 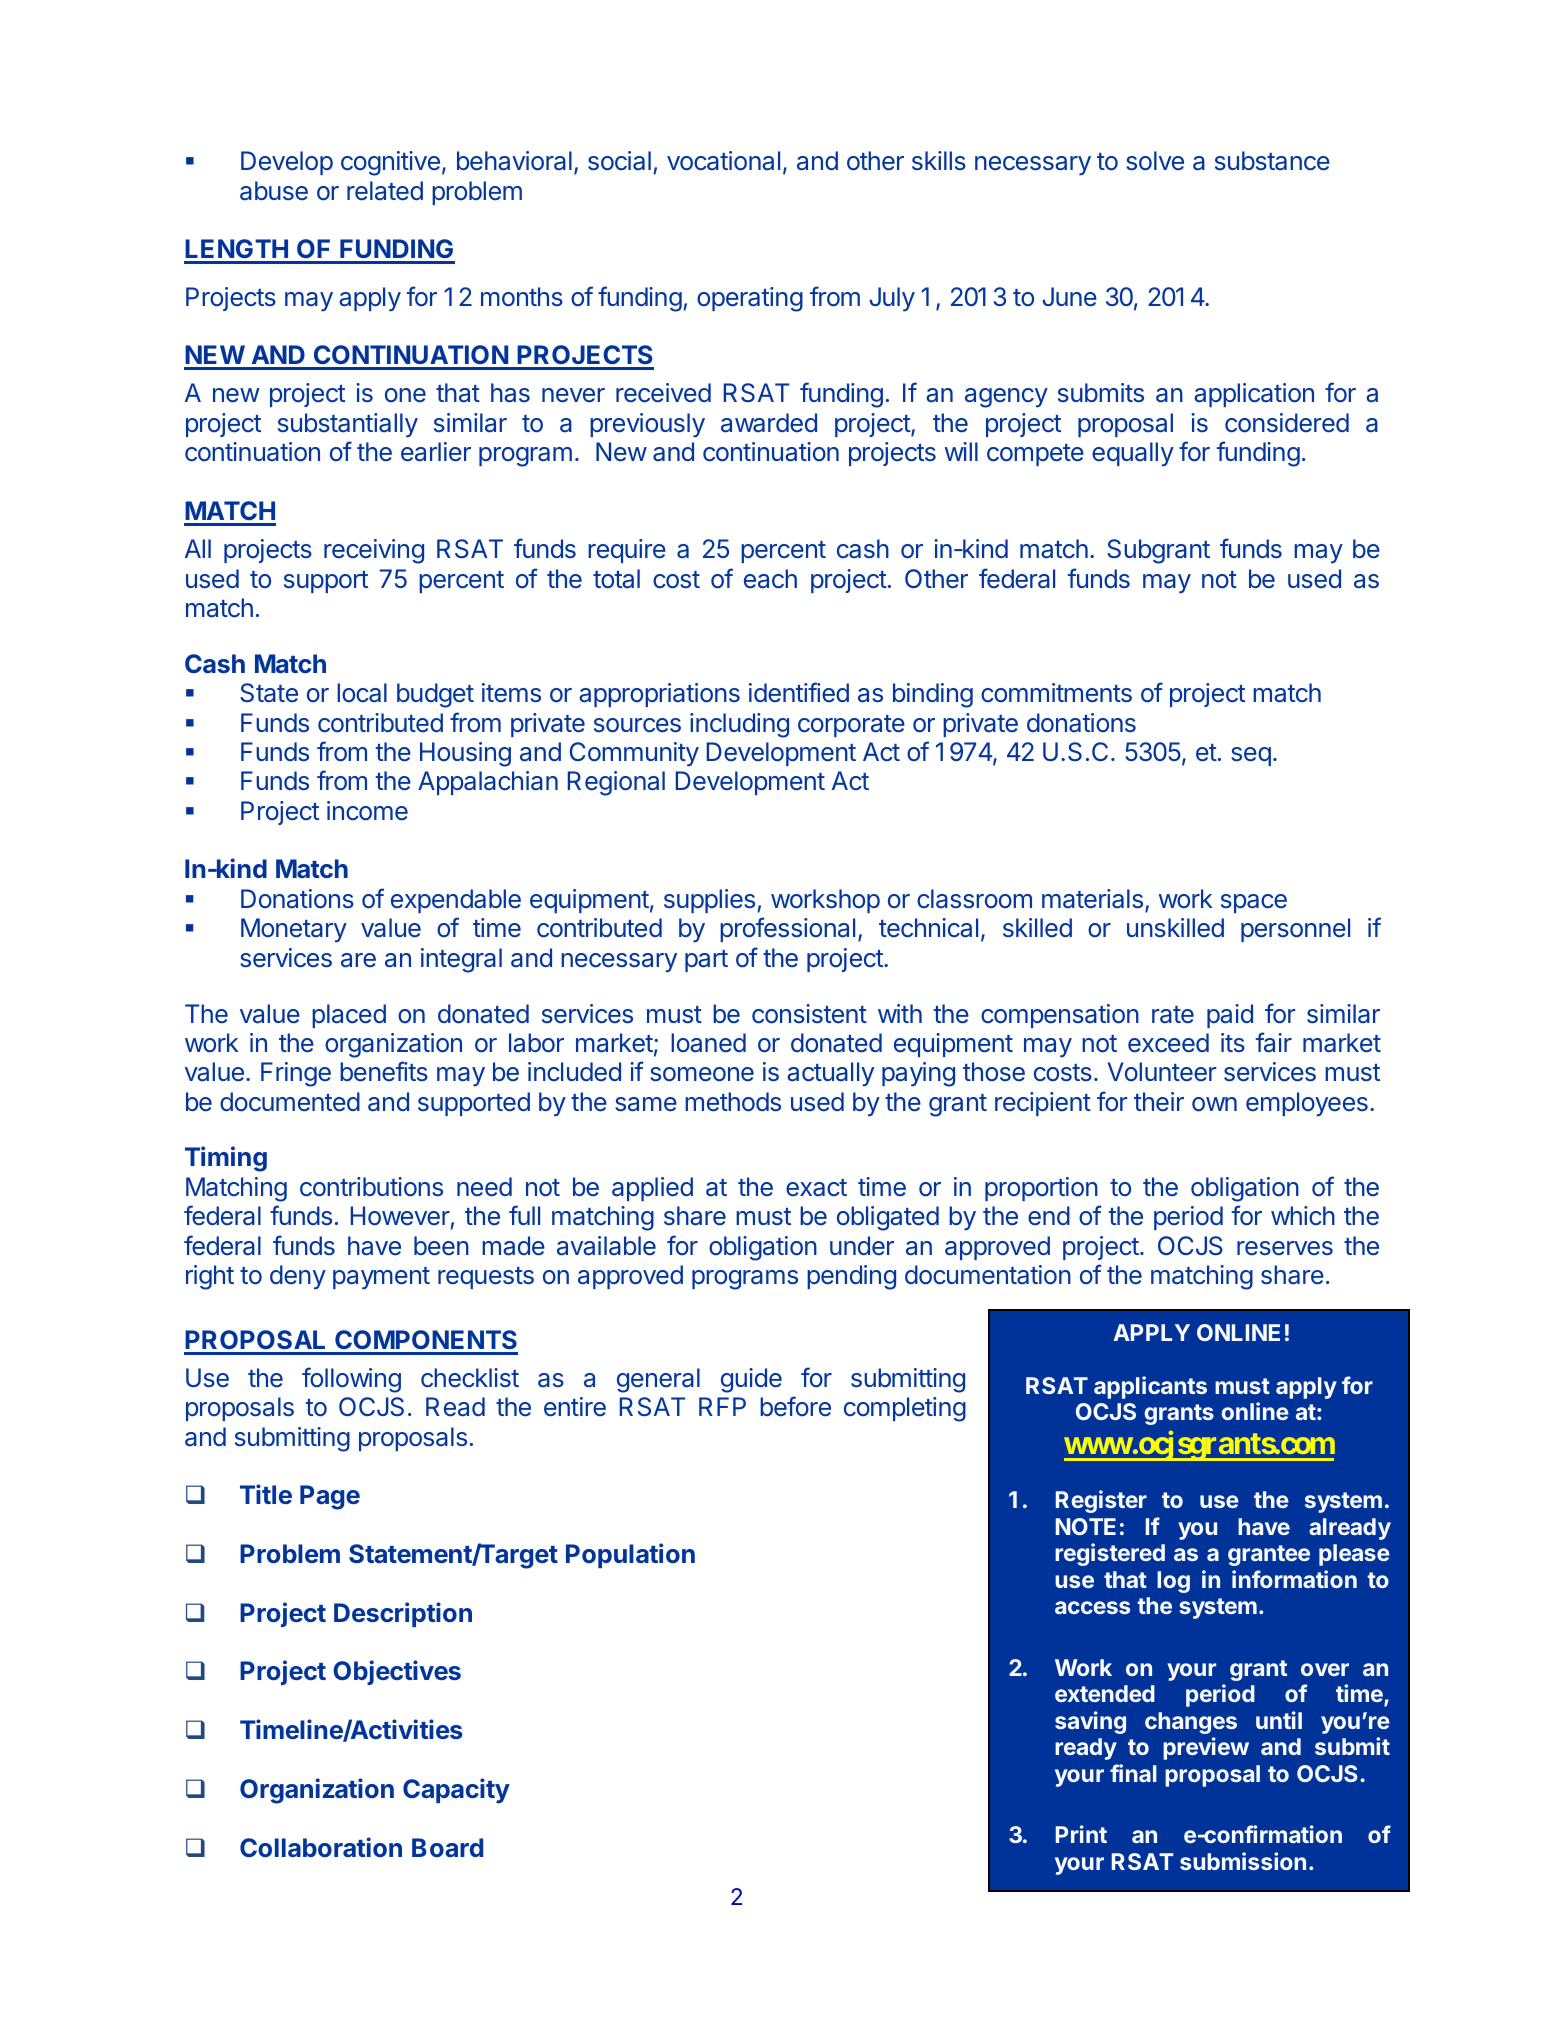 I want to click on each, so click(x=770, y=579).
